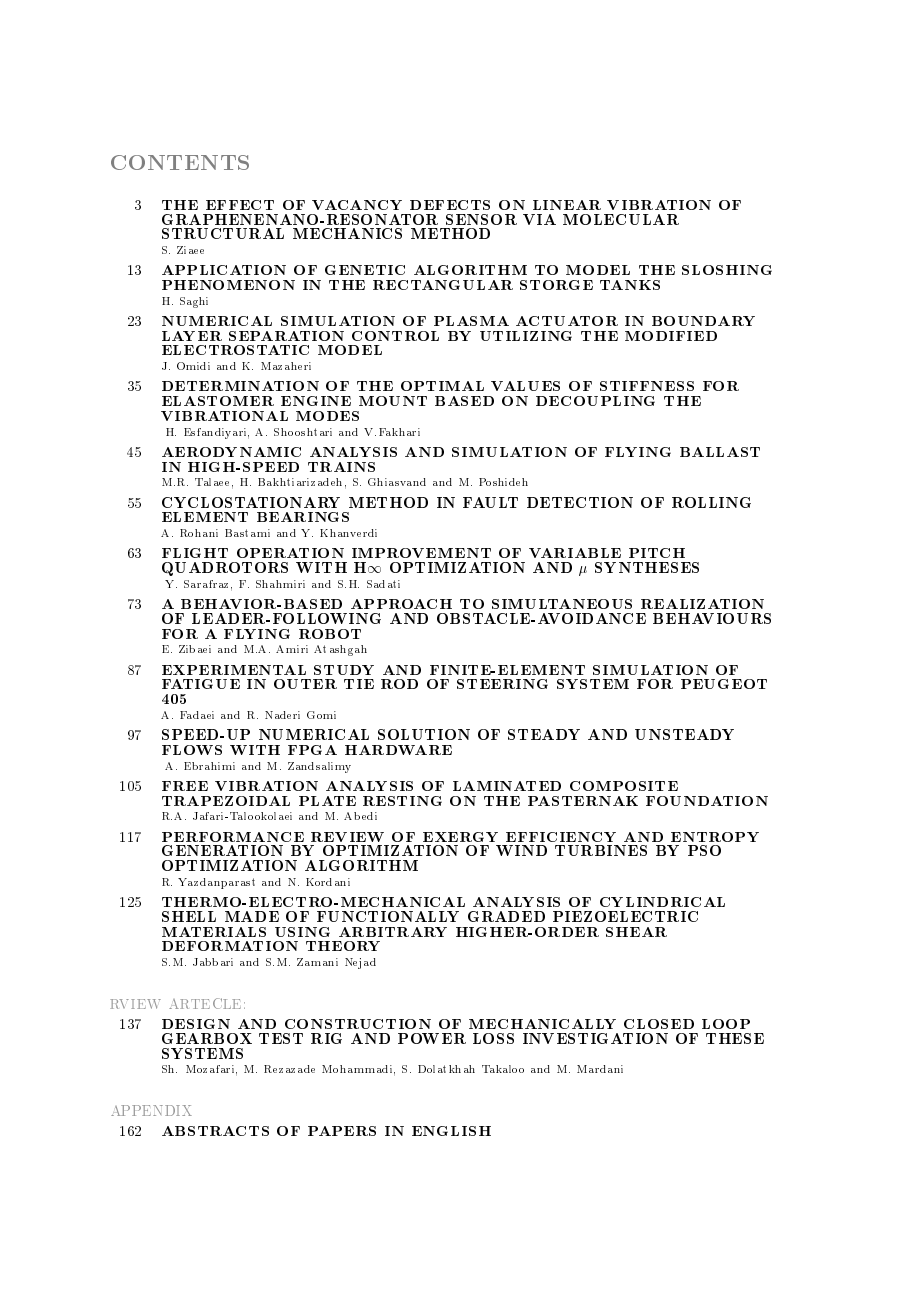 The image size is (924, 1308). What do you see at coordinates (662, 902) in the page?
I see `CYLINDRICAL` at bounding box center [662, 902].
